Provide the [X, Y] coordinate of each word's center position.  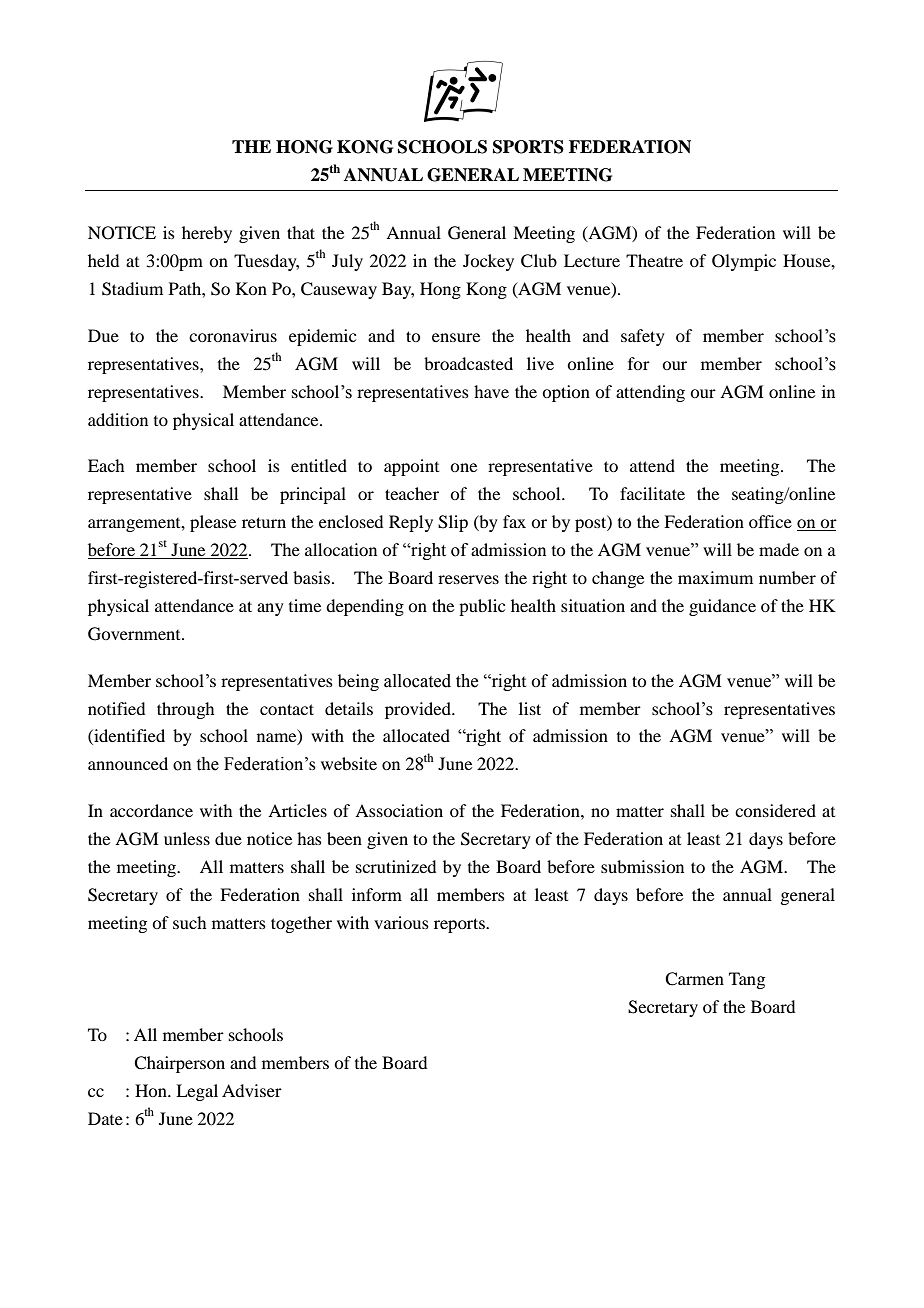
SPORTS [528, 147]
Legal [197, 1092]
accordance [151, 810]
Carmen [694, 979]
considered [775, 810]
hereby [207, 234]
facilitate [652, 493]
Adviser [252, 1090]
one [463, 467]
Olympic [744, 262]
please [213, 523]
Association [399, 810]
